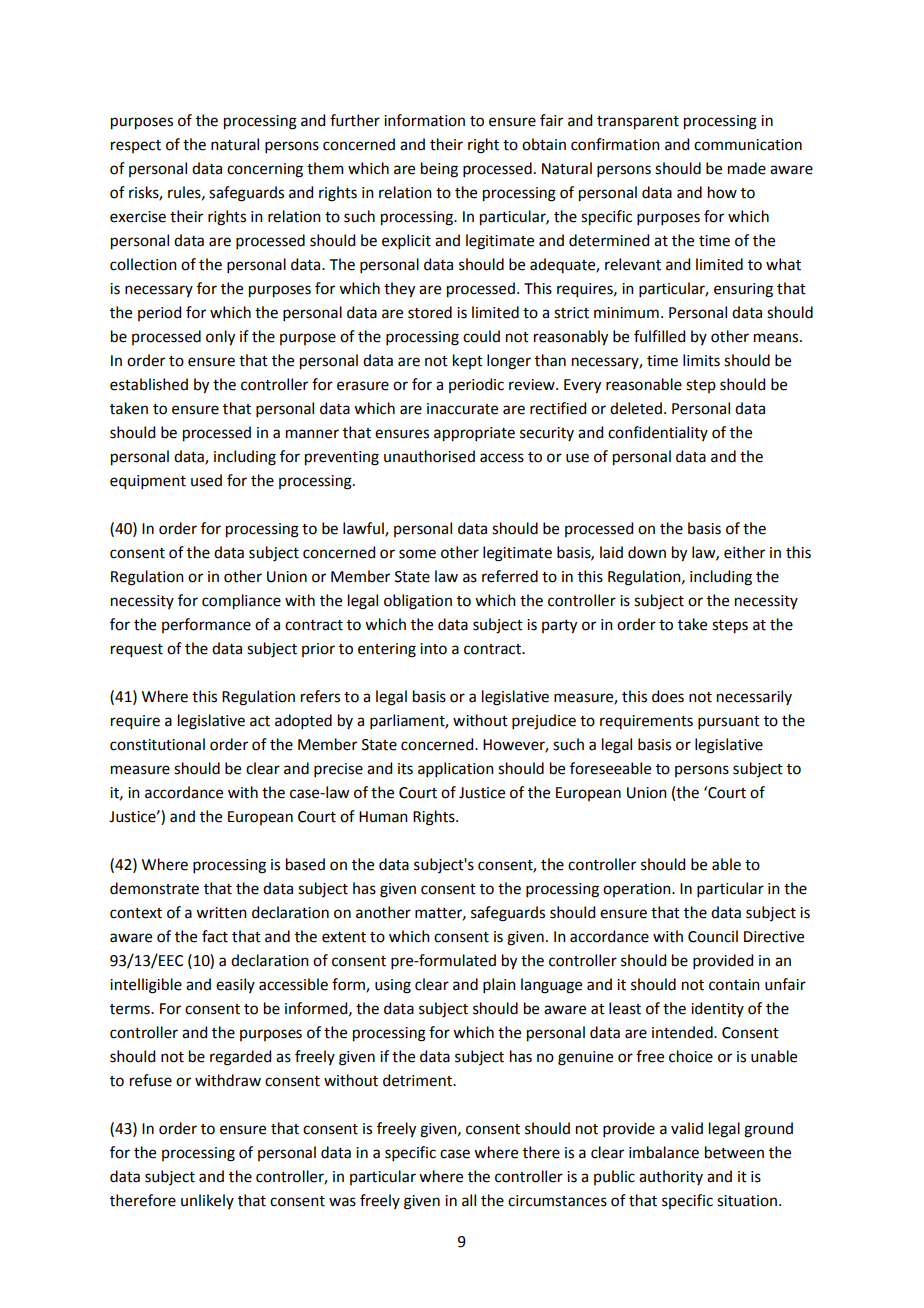  I want to click on communication, so click(748, 145).
